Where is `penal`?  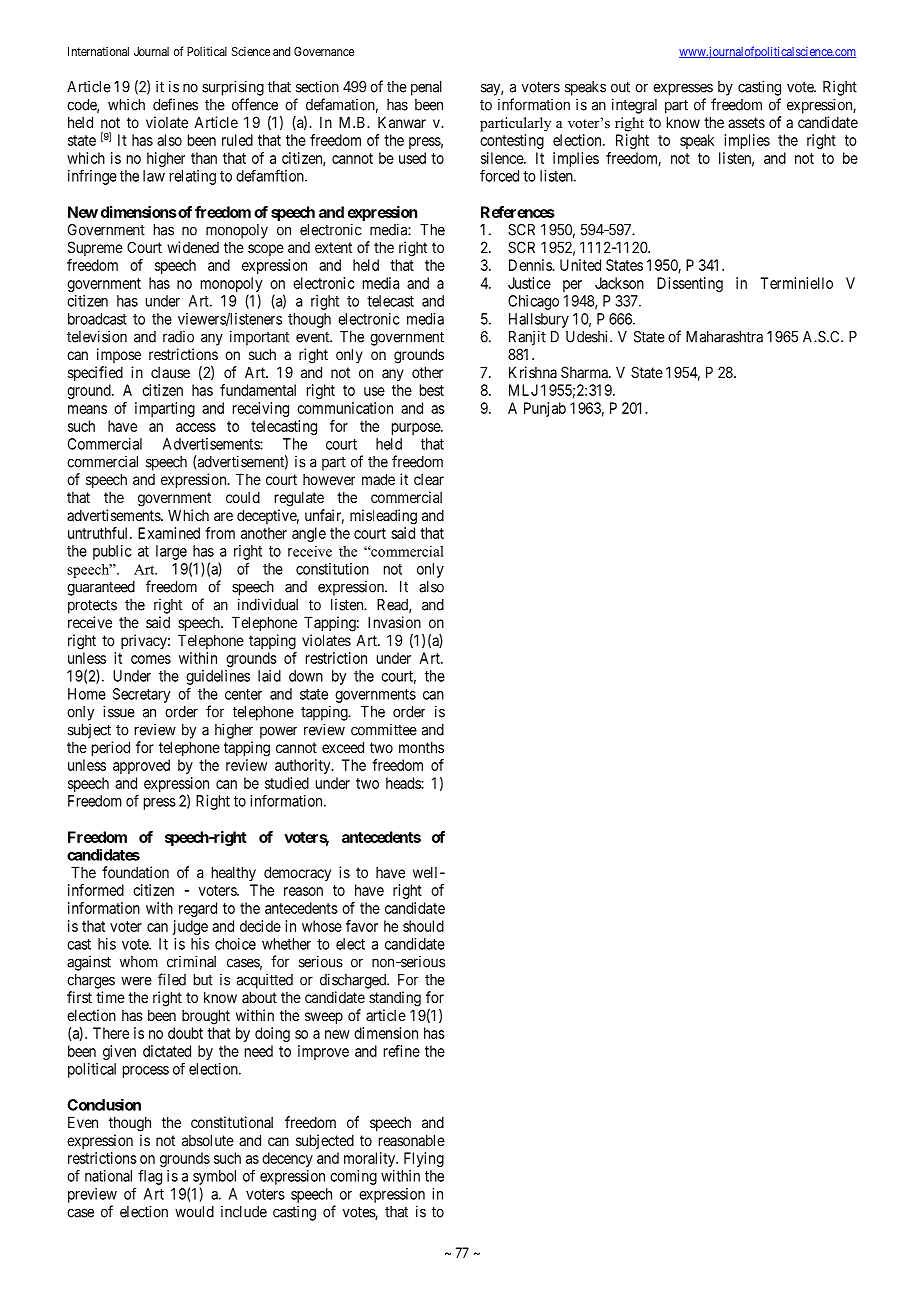
penal is located at coordinates (426, 88).
